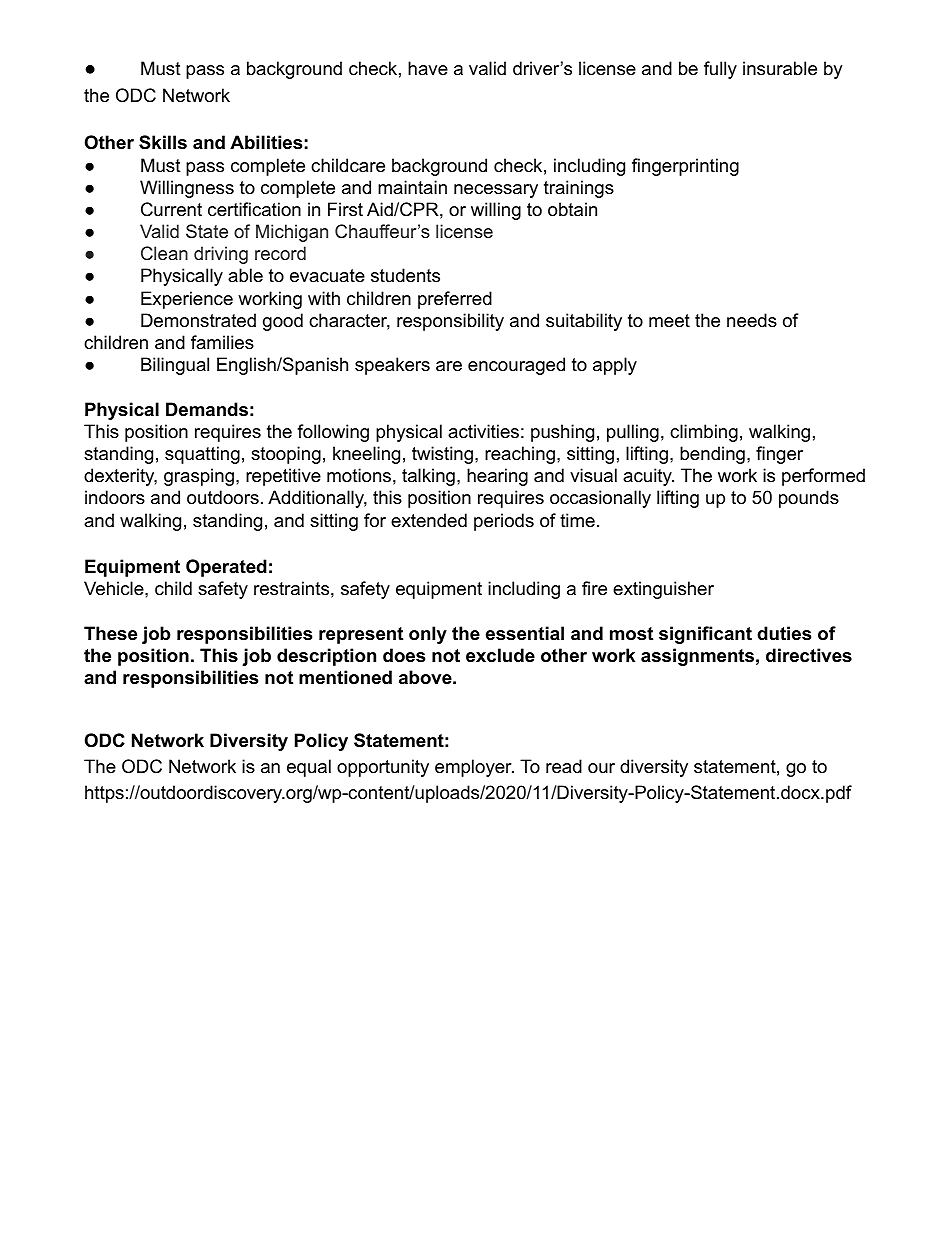  I want to click on employer, so click(474, 768).
